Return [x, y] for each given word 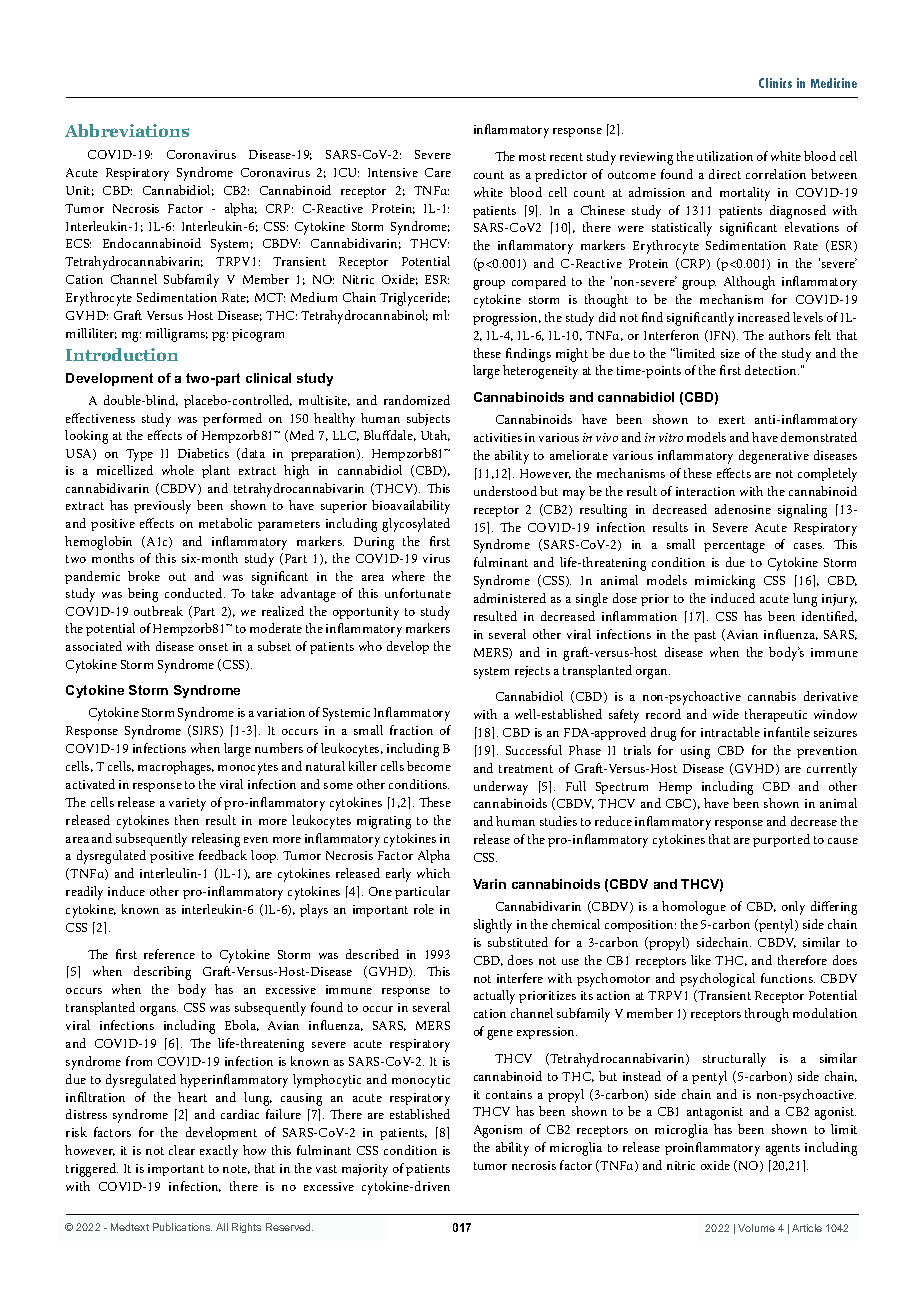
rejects [532, 672]
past [705, 636]
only [793, 908]
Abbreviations [127, 130]
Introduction [122, 354]
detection [772, 370]
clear [182, 1150]
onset [213, 647]
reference [169, 954]
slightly [493, 926]
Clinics [775, 83]
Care [438, 172]
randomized [417, 400]
